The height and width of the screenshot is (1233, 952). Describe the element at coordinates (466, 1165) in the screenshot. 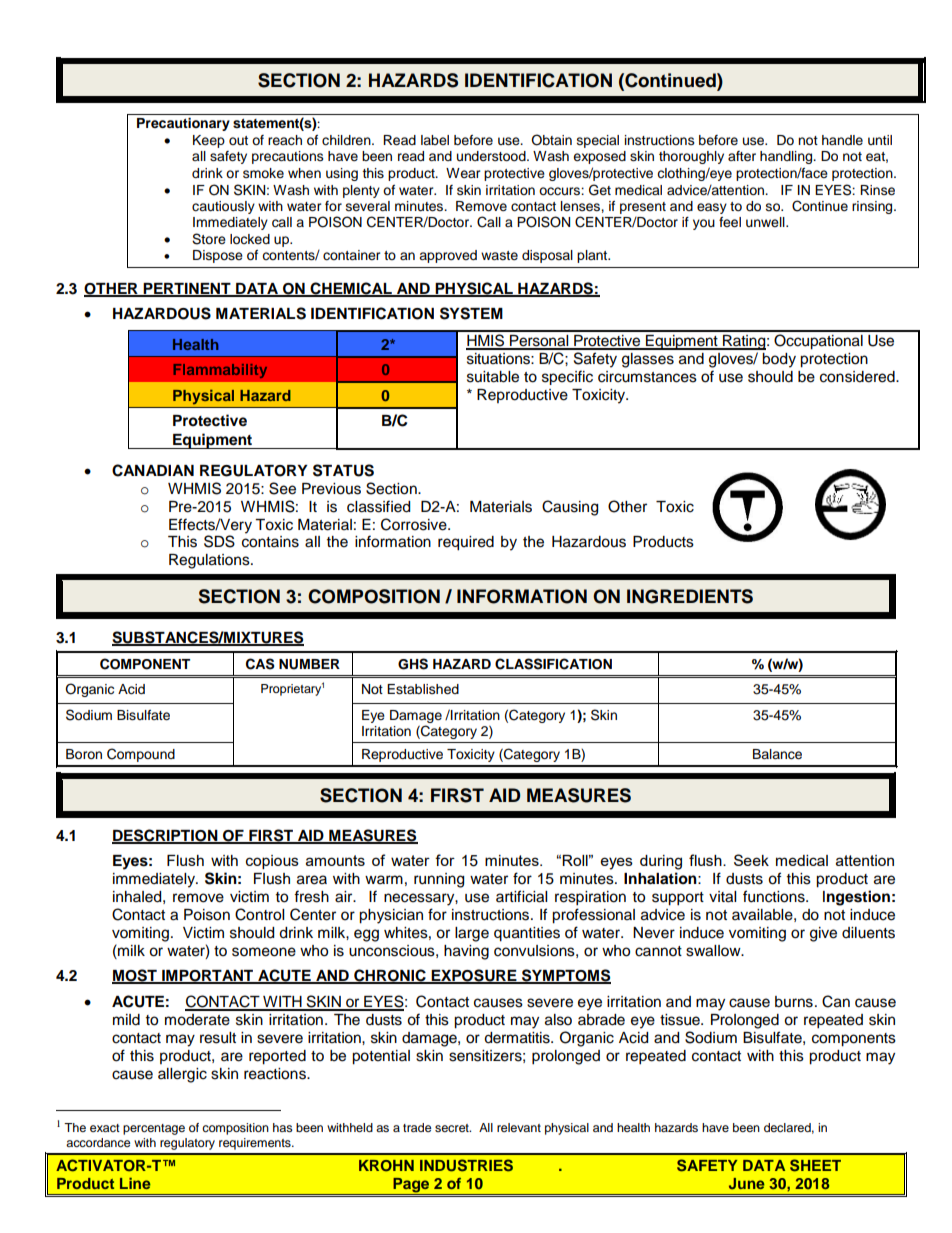

I see `INDUSTRIES` at that location.
